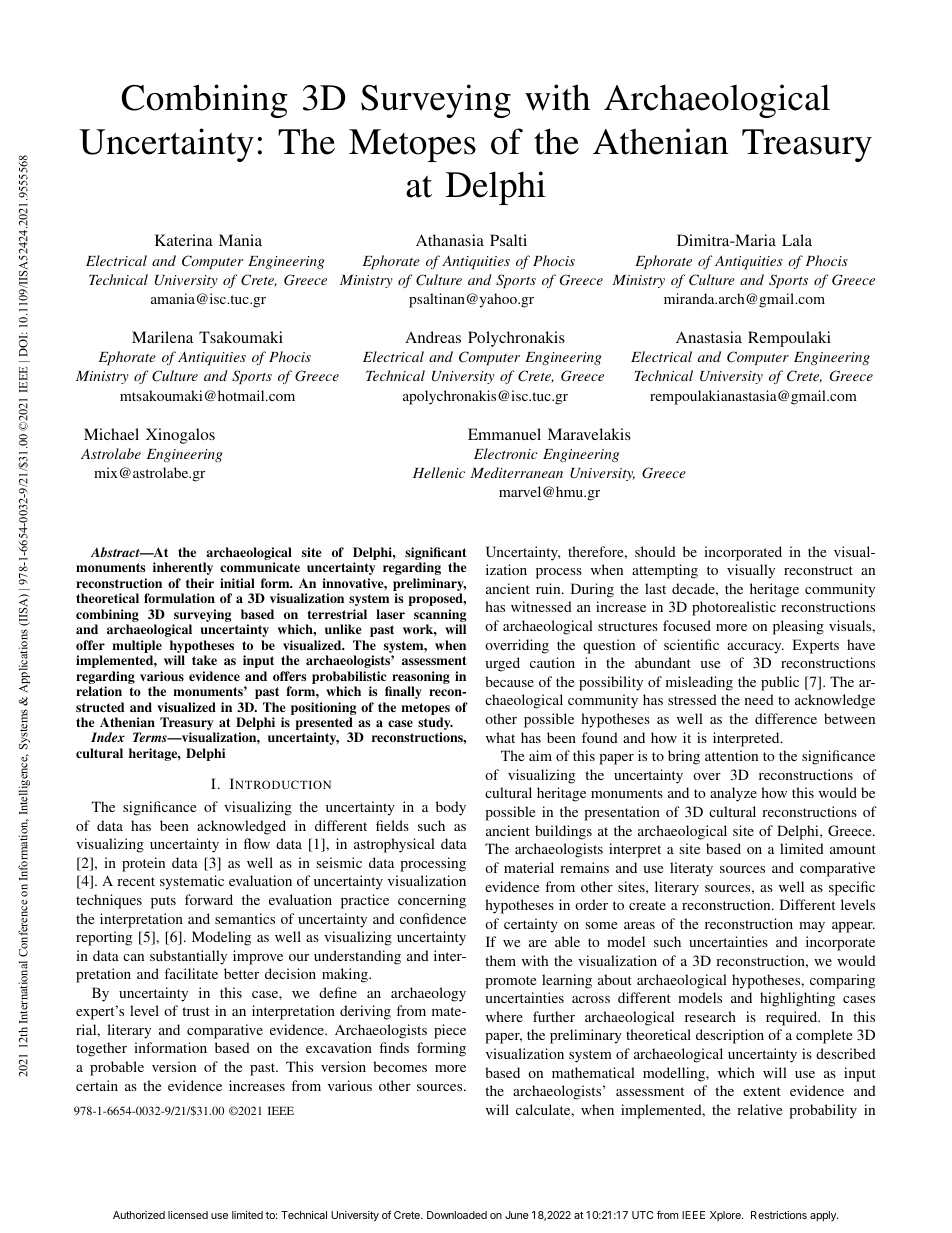  What do you see at coordinates (786, 718) in the screenshot?
I see `difference` at bounding box center [786, 718].
